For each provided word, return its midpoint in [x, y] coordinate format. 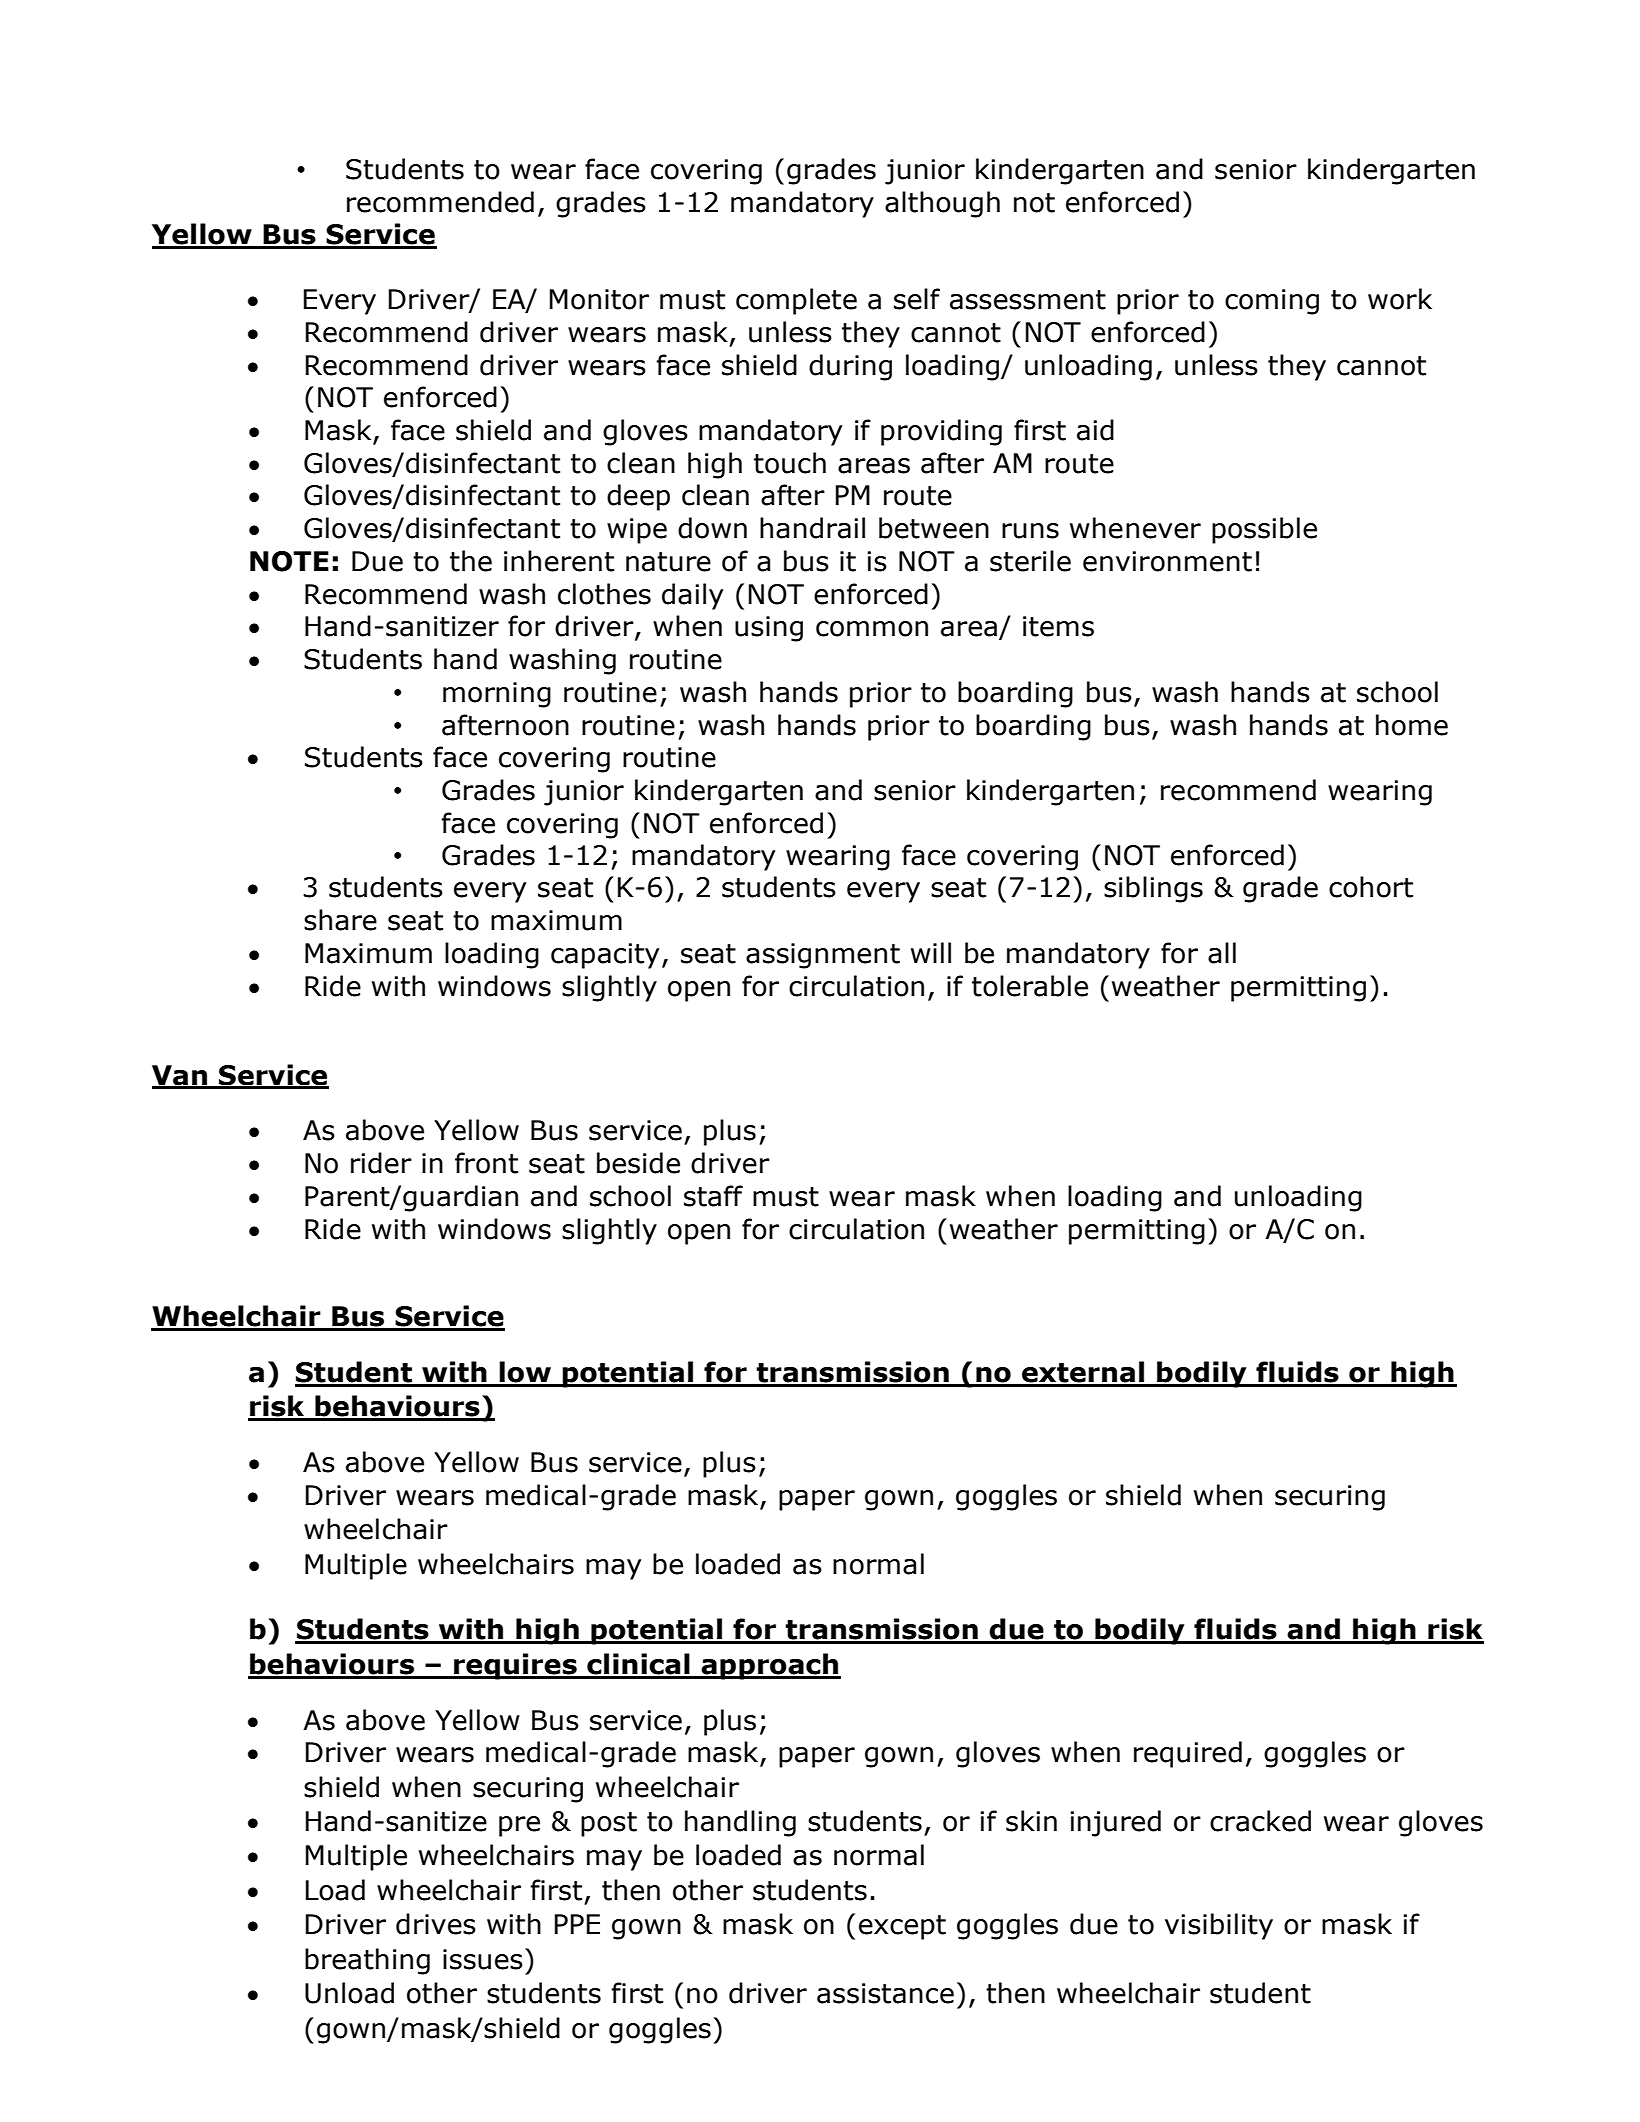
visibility [1219, 1926]
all [1222, 953]
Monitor [599, 299]
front [486, 1163]
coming [1272, 302]
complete [796, 301]
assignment [823, 956]
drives [436, 1924]
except [902, 1927]
